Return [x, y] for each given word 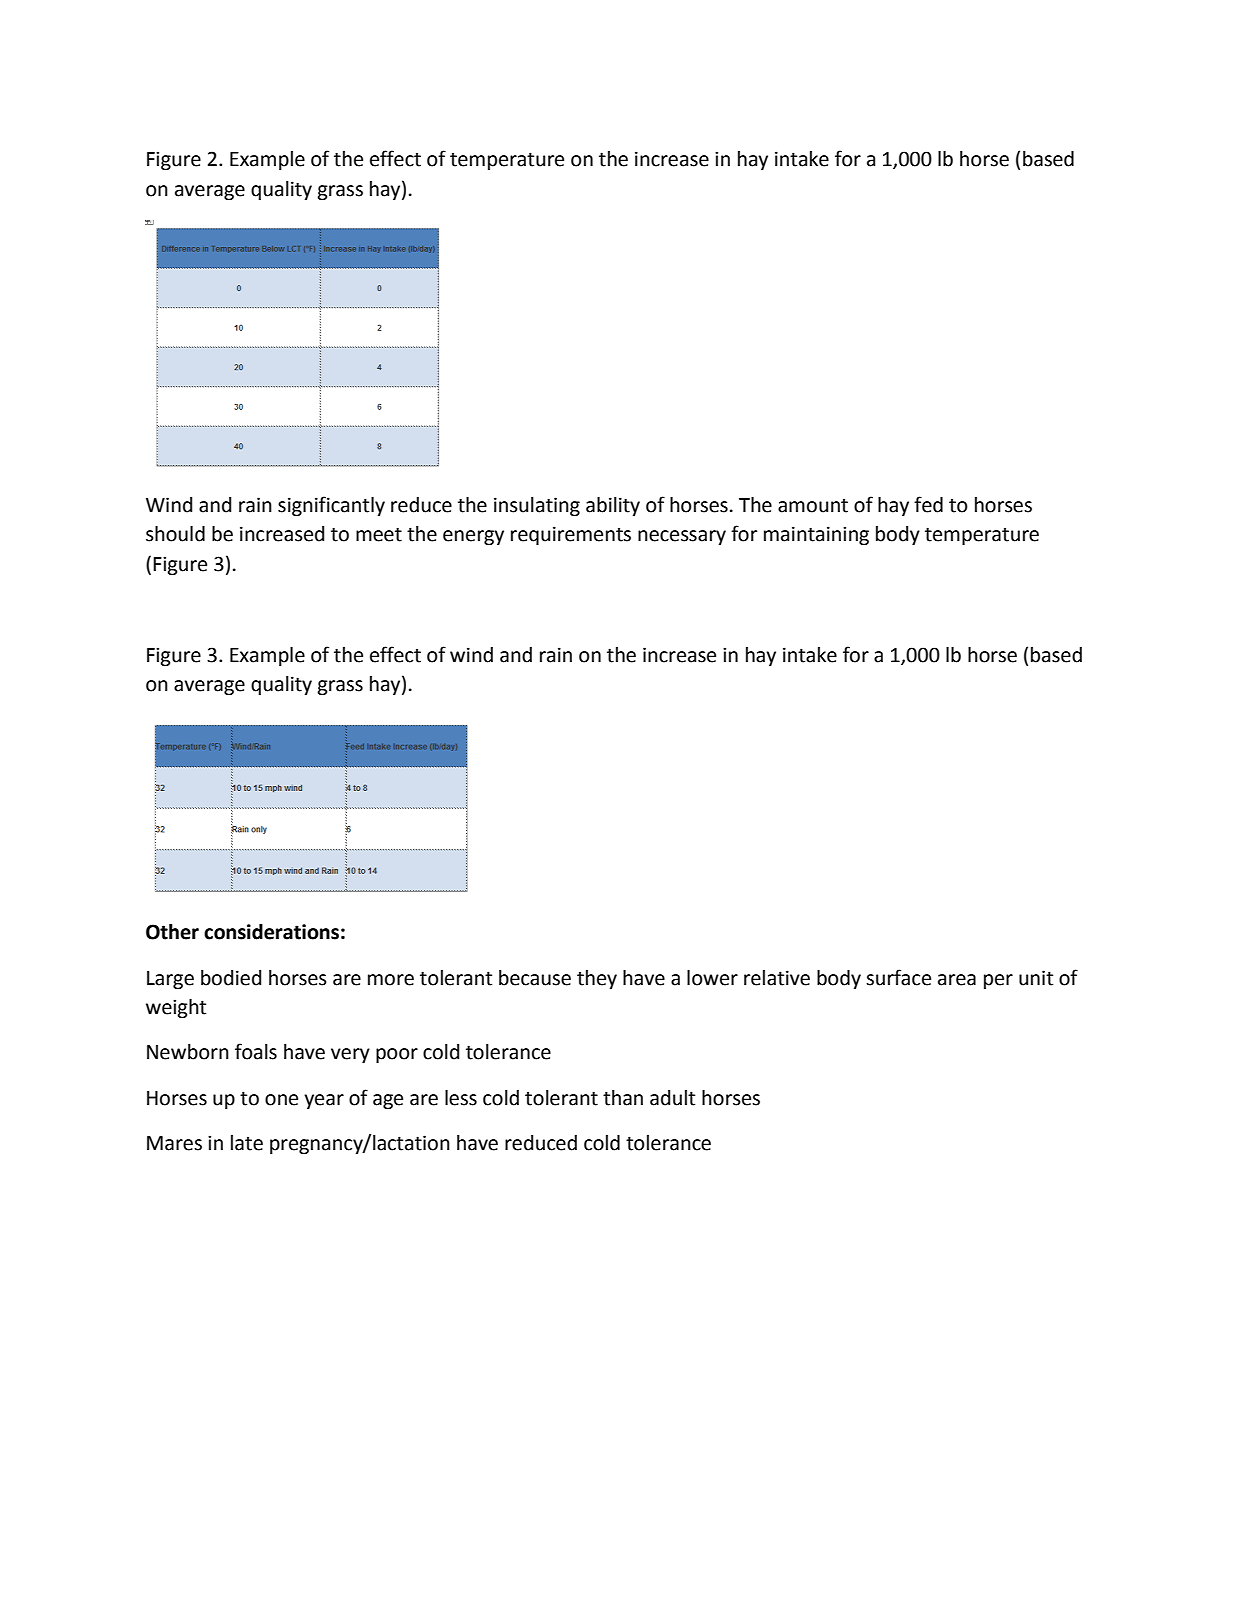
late [247, 1143]
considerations [271, 932]
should [175, 534]
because [535, 978]
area [957, 980]
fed [928, 504]
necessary [682, 537]
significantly [331, 506]
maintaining [816, 536]
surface [898, 977]
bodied [231, 978]
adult [672, 1098]
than [623, 1098]
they [597, 979]
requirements [571, 535]
